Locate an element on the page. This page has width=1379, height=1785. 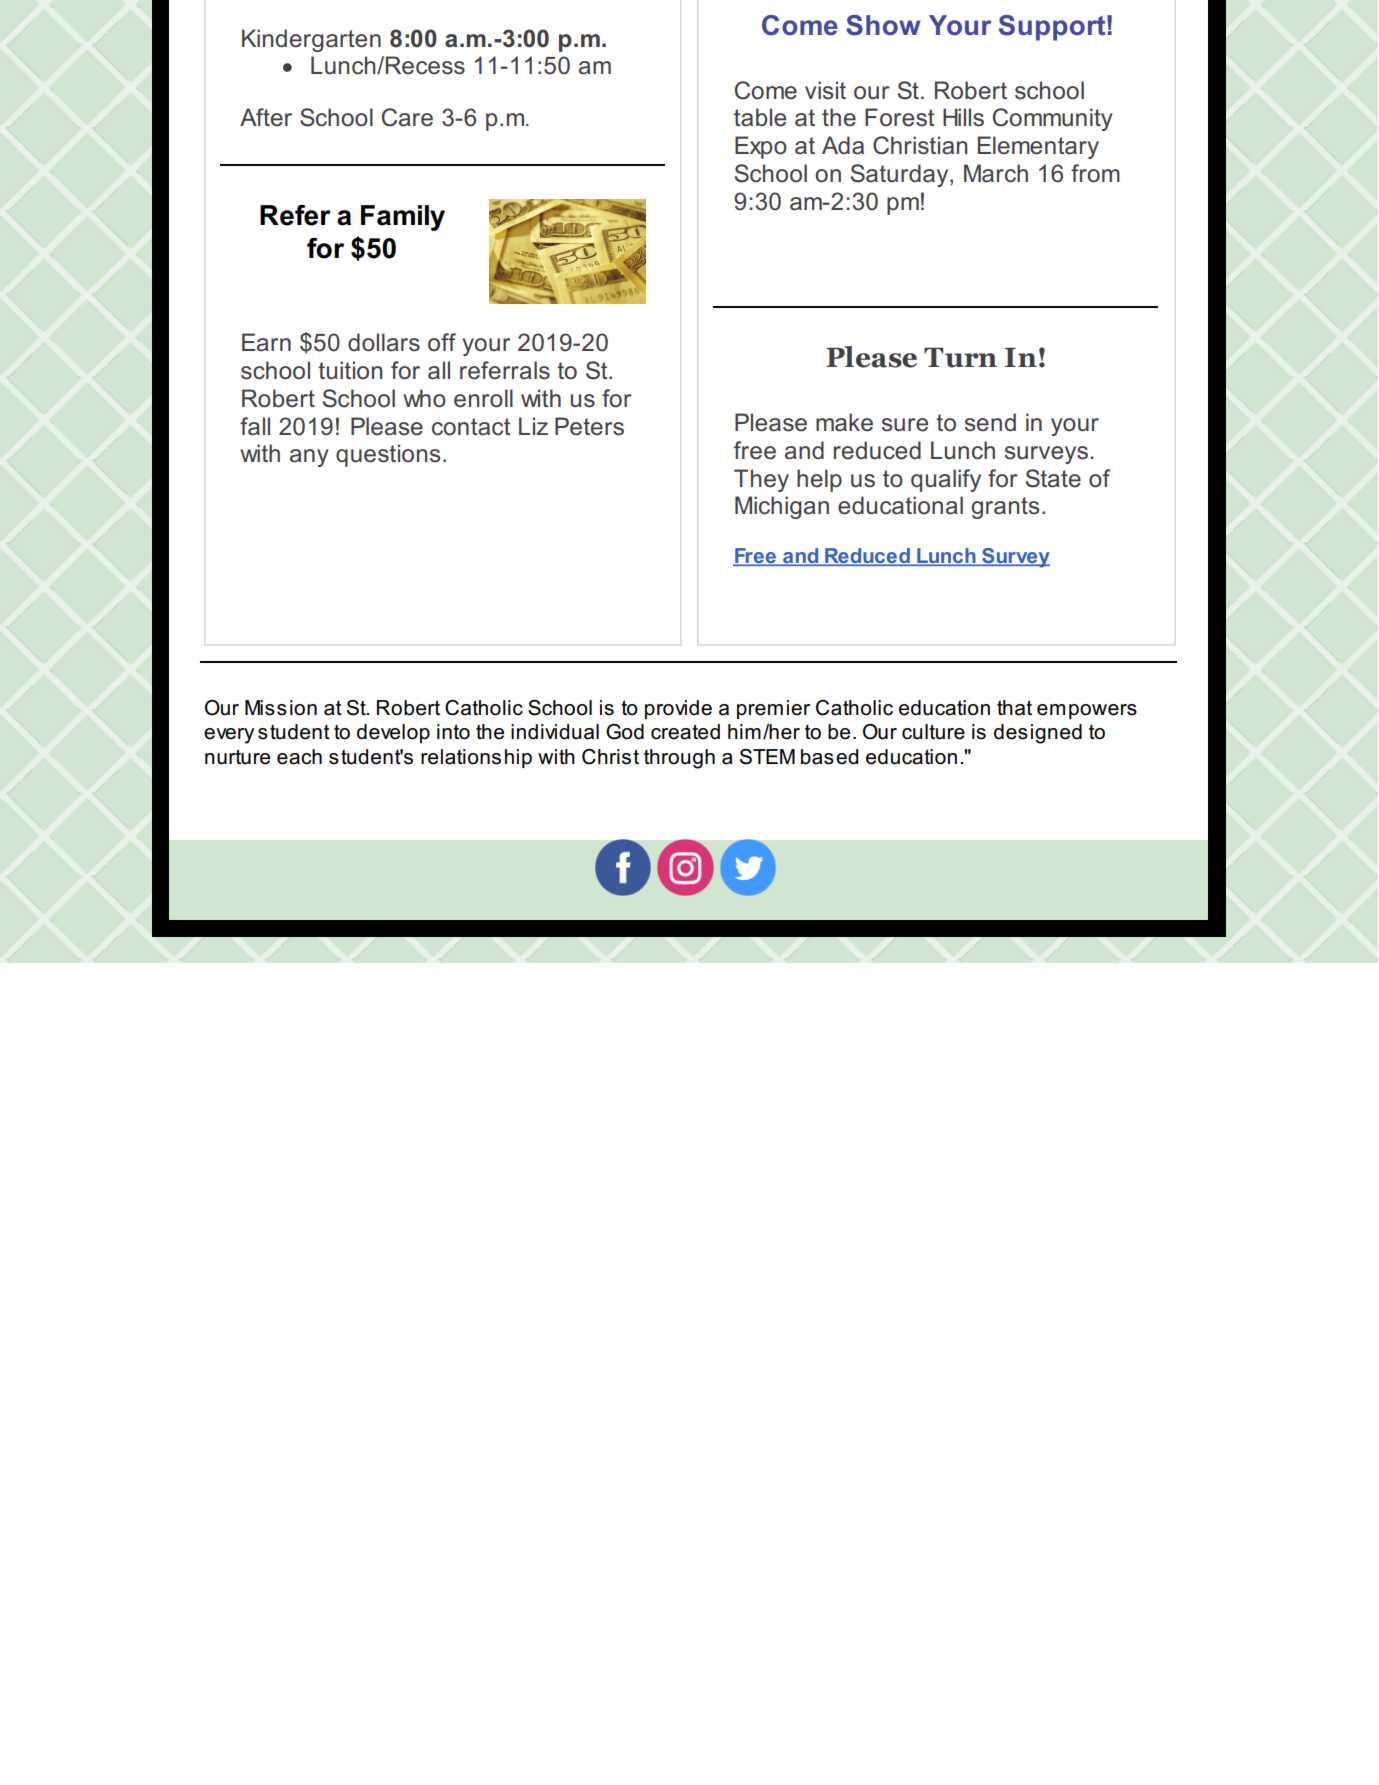
Kindergarten is located at coordinates (311, 40).
